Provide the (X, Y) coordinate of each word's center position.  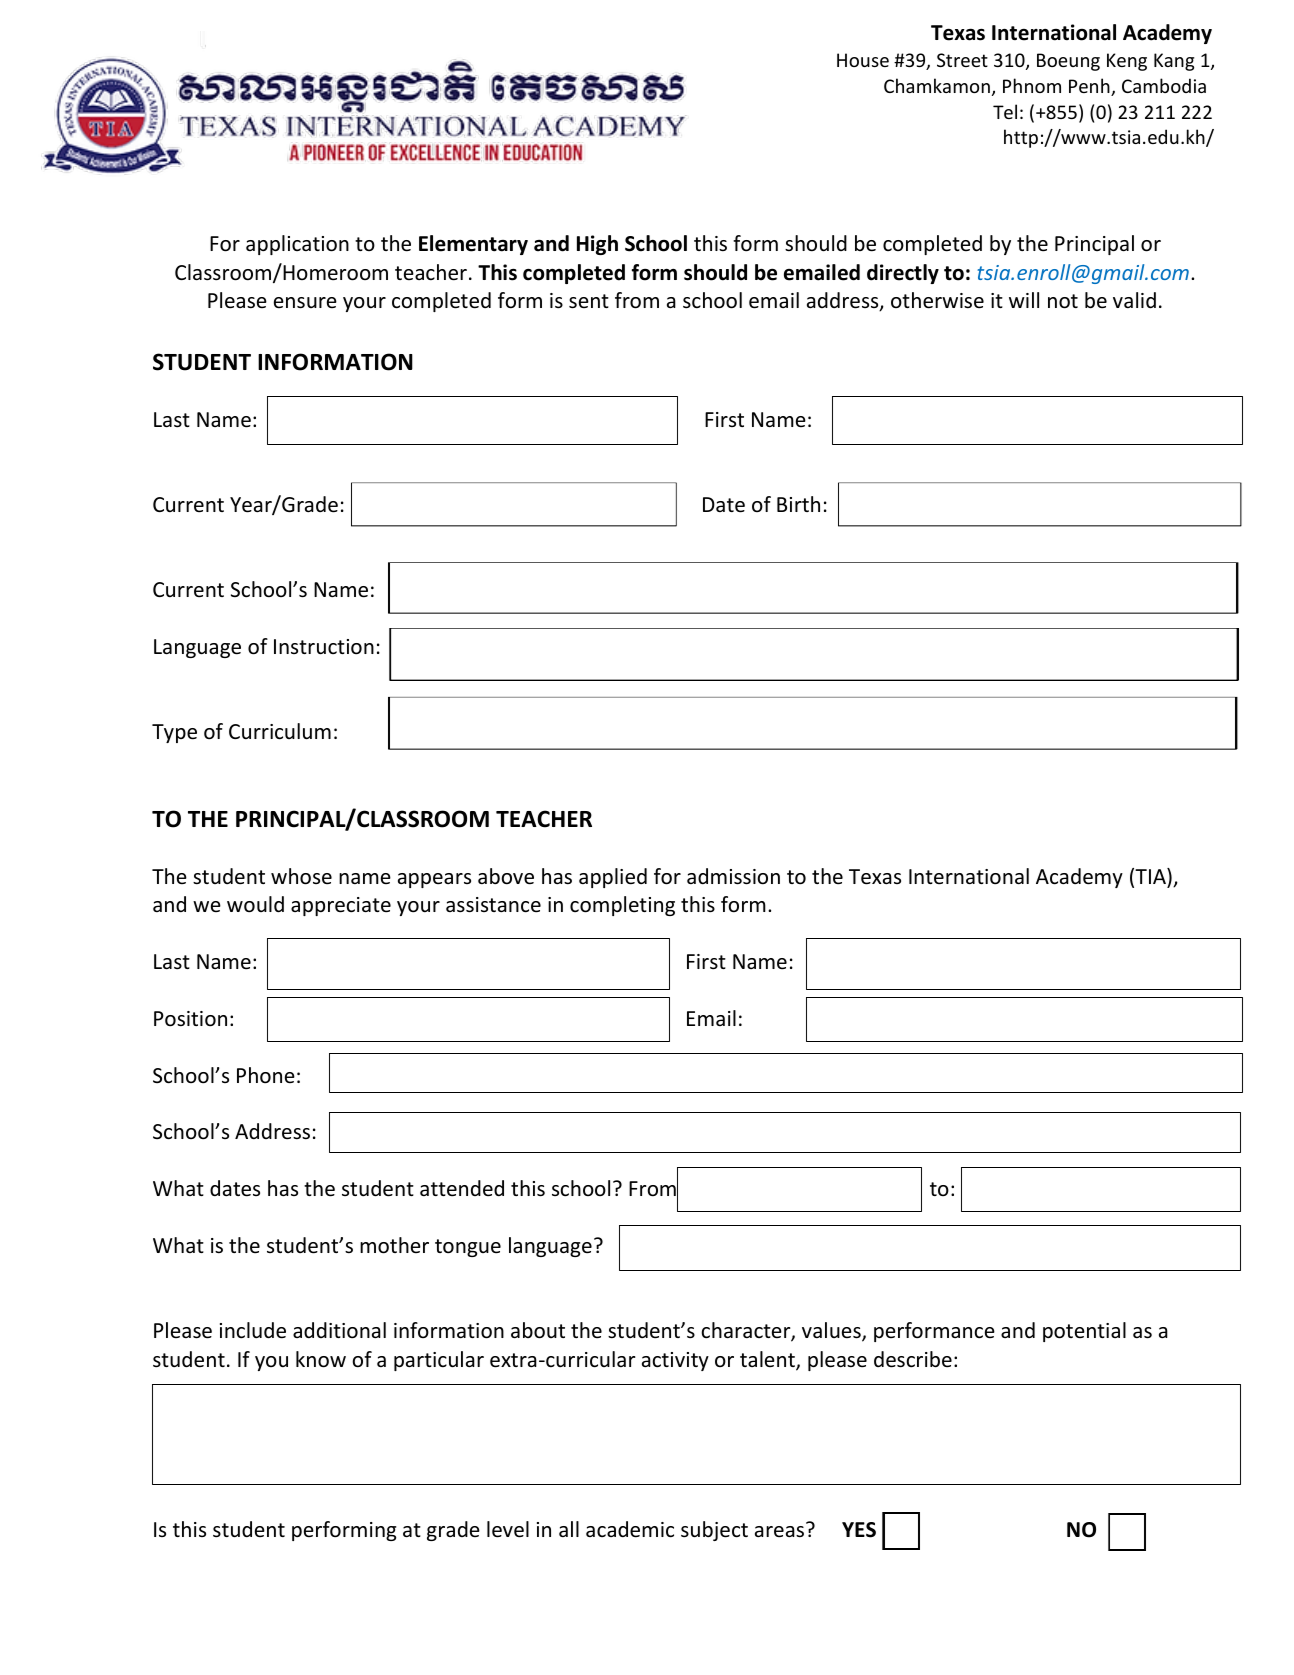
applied (613, 878)
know (321, 1359)
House (863, 60)
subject (714, 1531)
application (297, 245)
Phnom (1032, 85)
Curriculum (280, 731)
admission (733, 876)
